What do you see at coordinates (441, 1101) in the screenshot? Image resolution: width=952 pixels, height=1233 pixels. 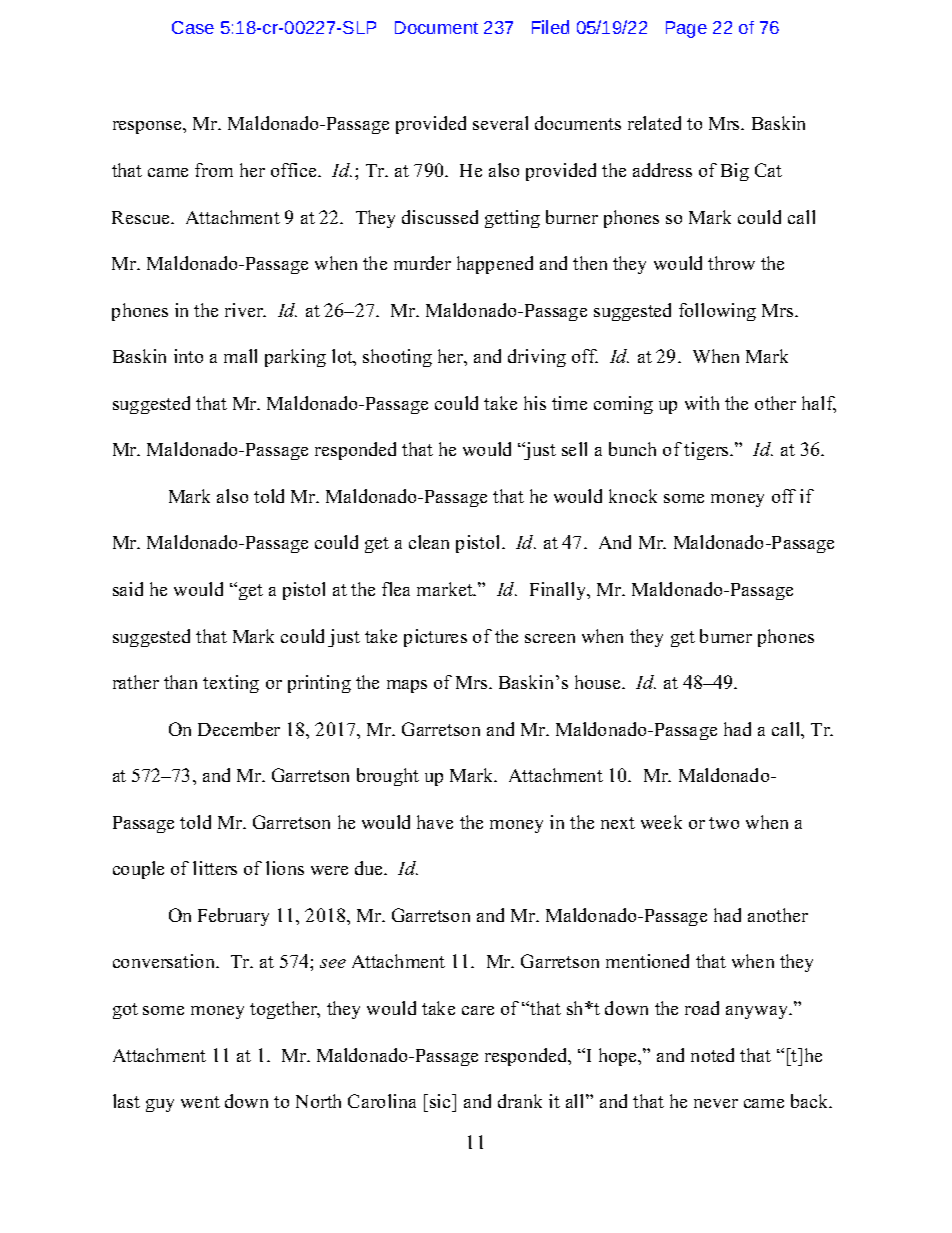 I see `sic` at bounding box center [441, 1101].
